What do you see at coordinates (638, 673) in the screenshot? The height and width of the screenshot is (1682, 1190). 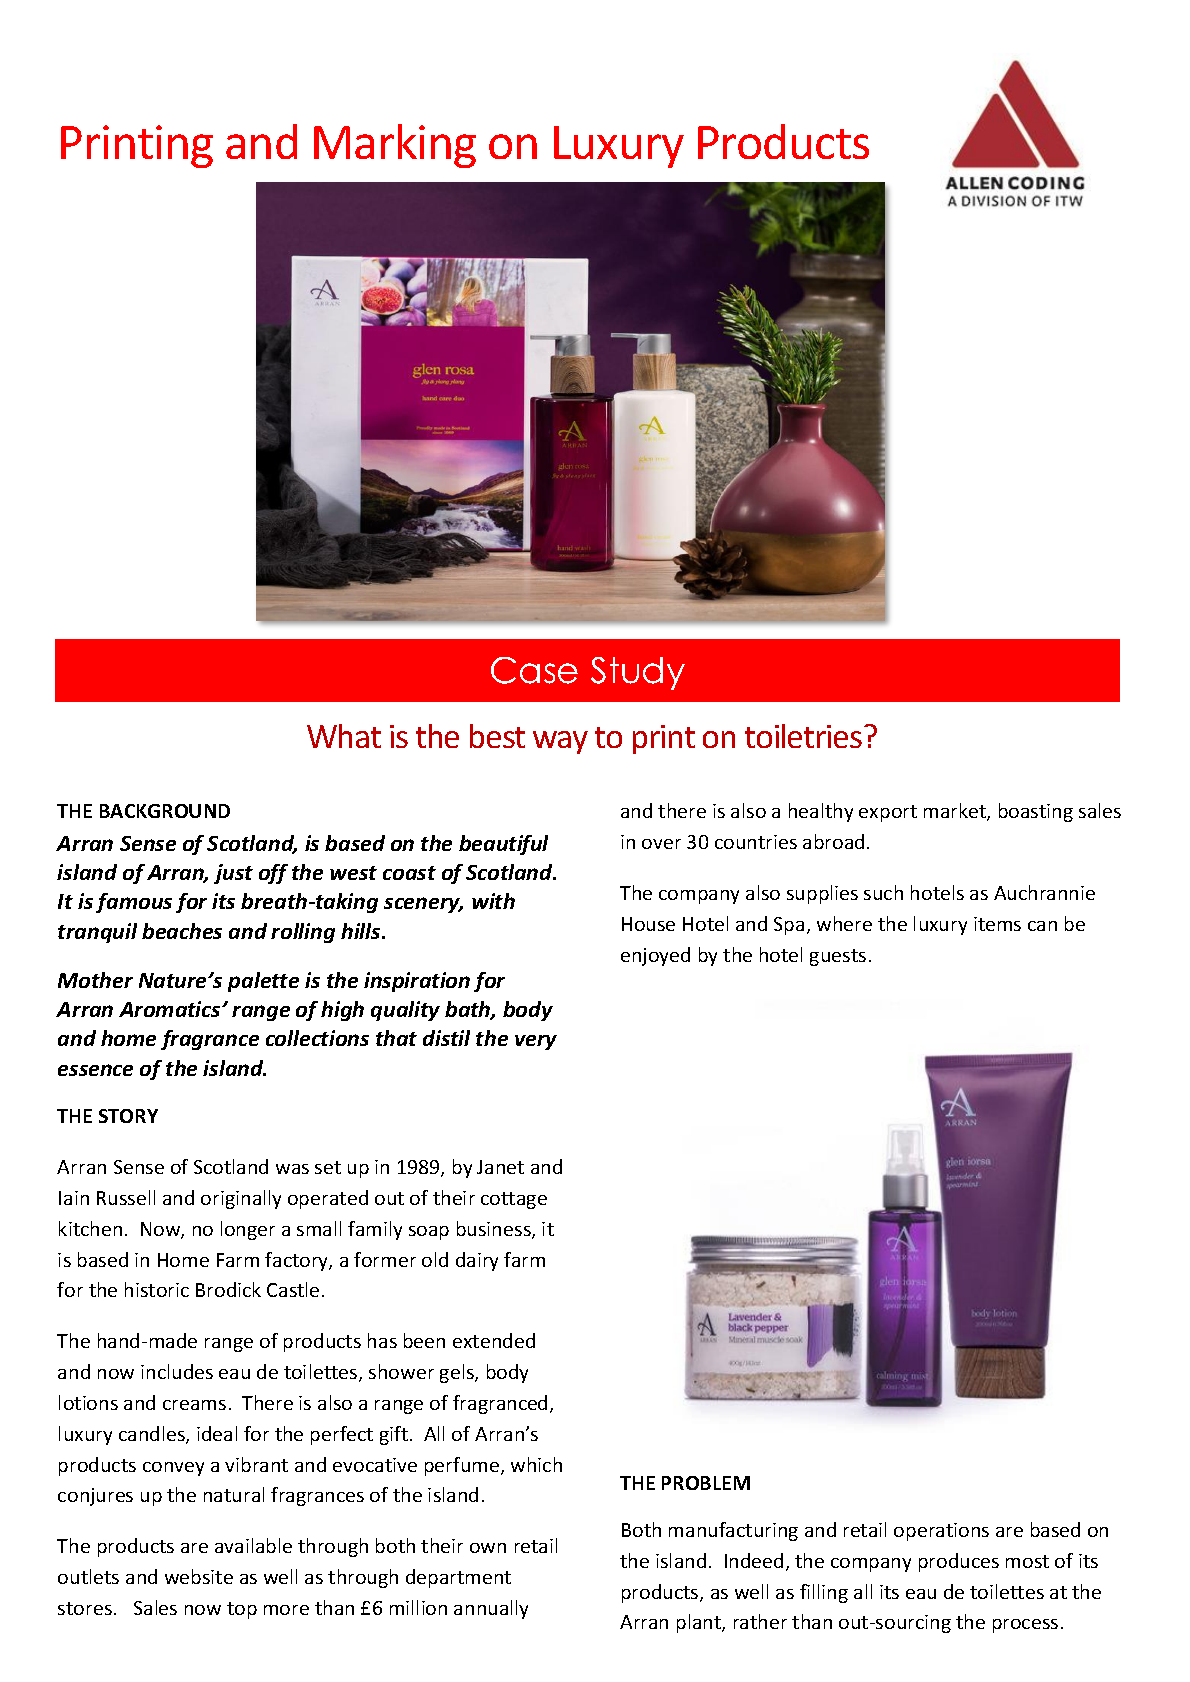 I see `Study` at bounding box center [638, 673].
